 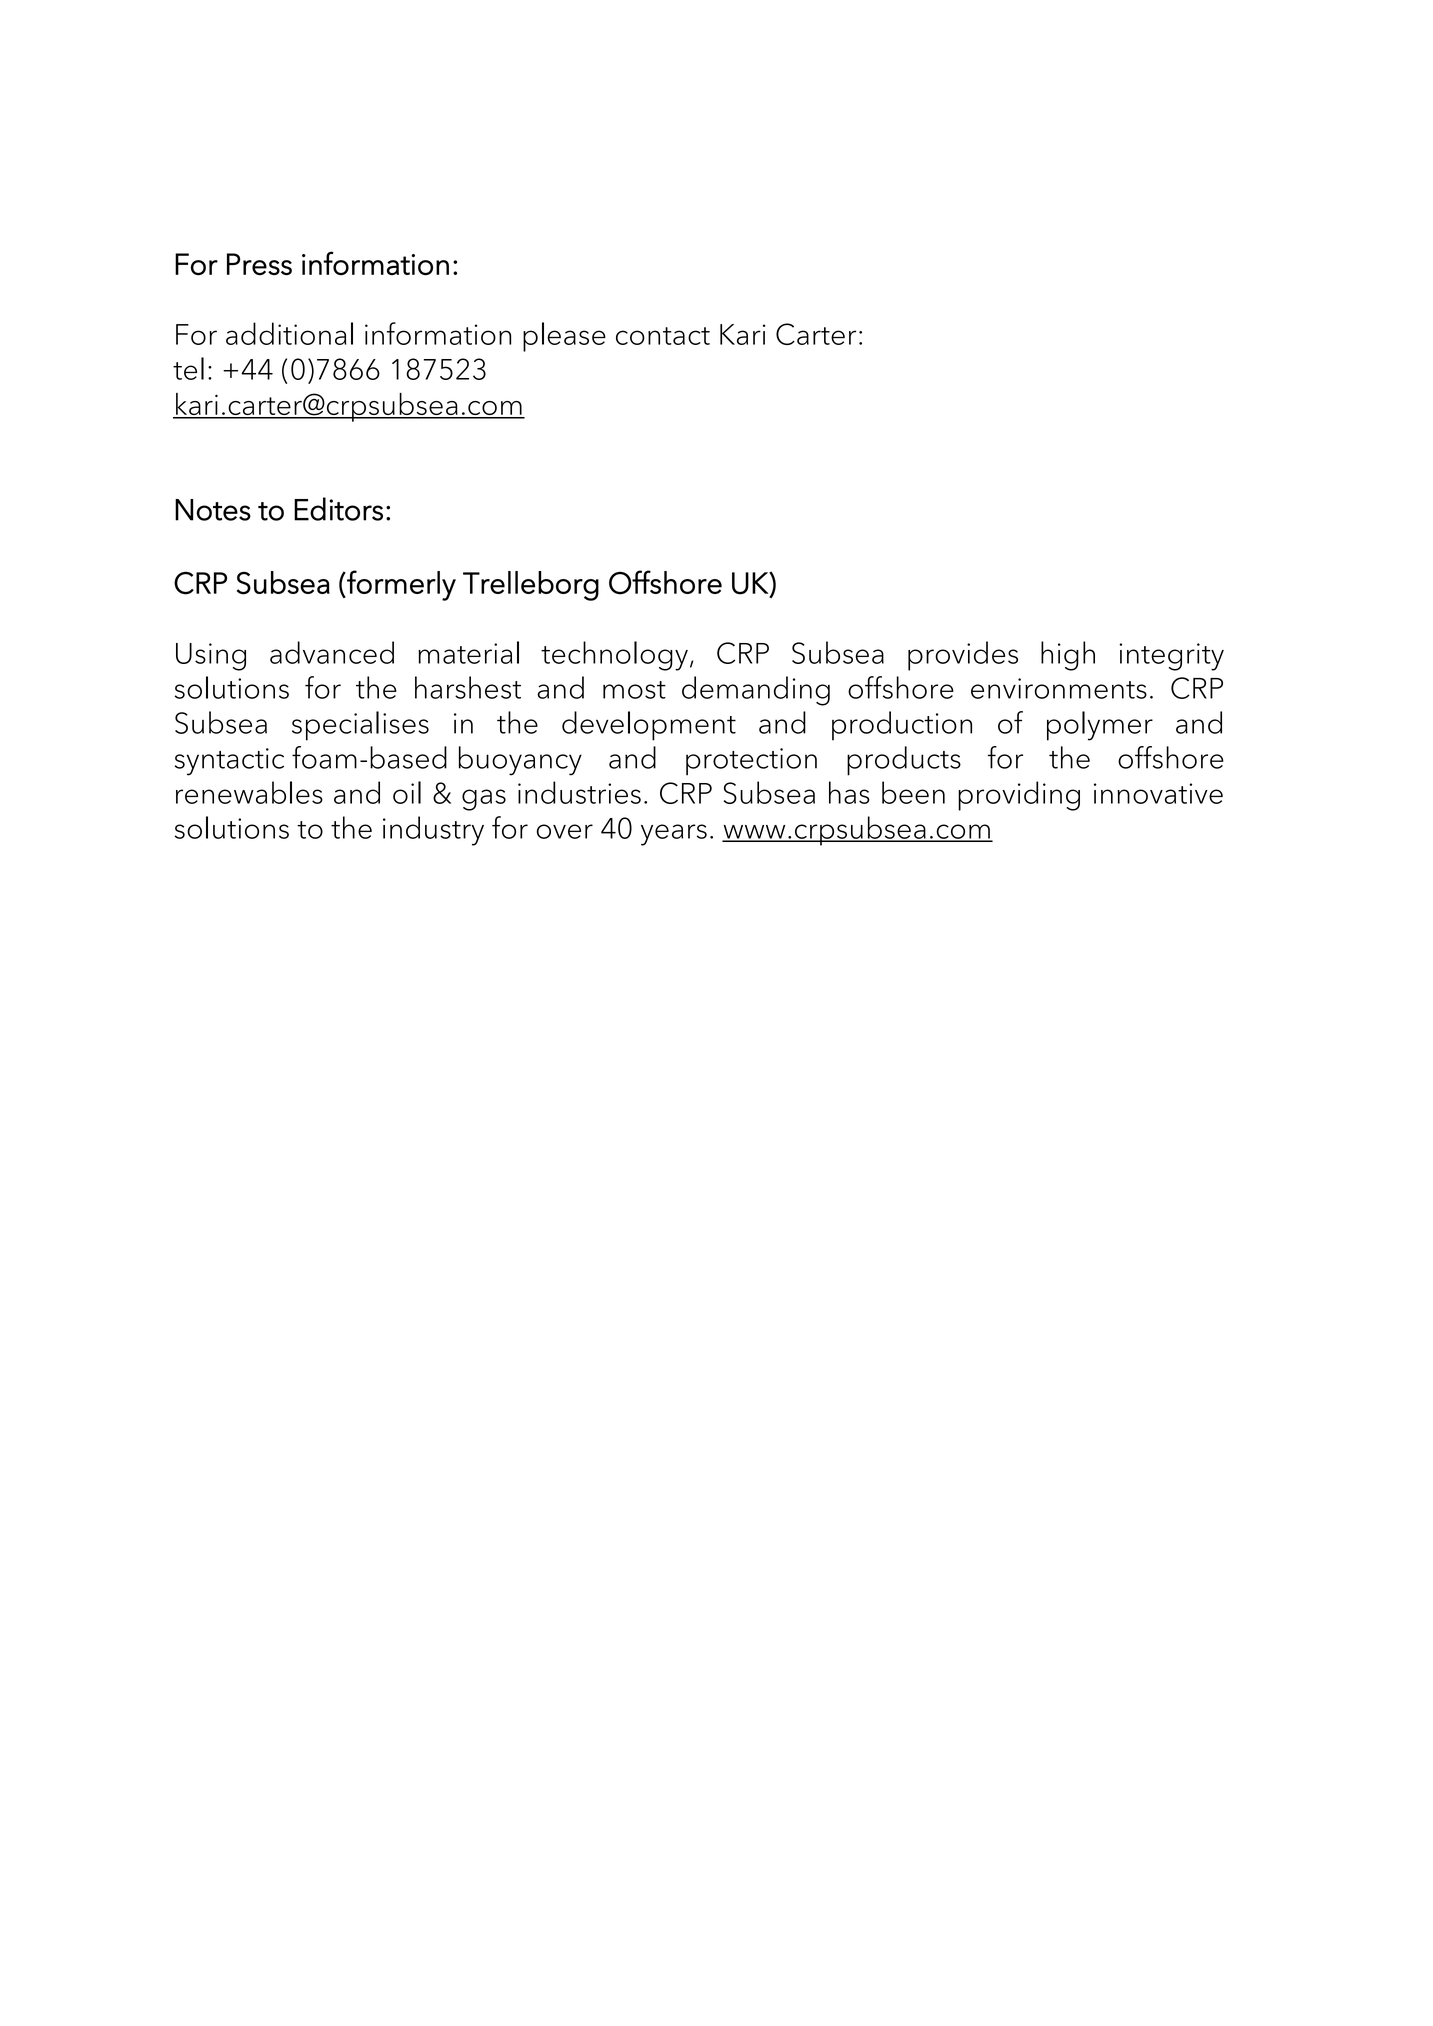 What do you see at coordinates (249, 792) in the screenshot?
I see `renewables` at bounding box center [249, 792].
